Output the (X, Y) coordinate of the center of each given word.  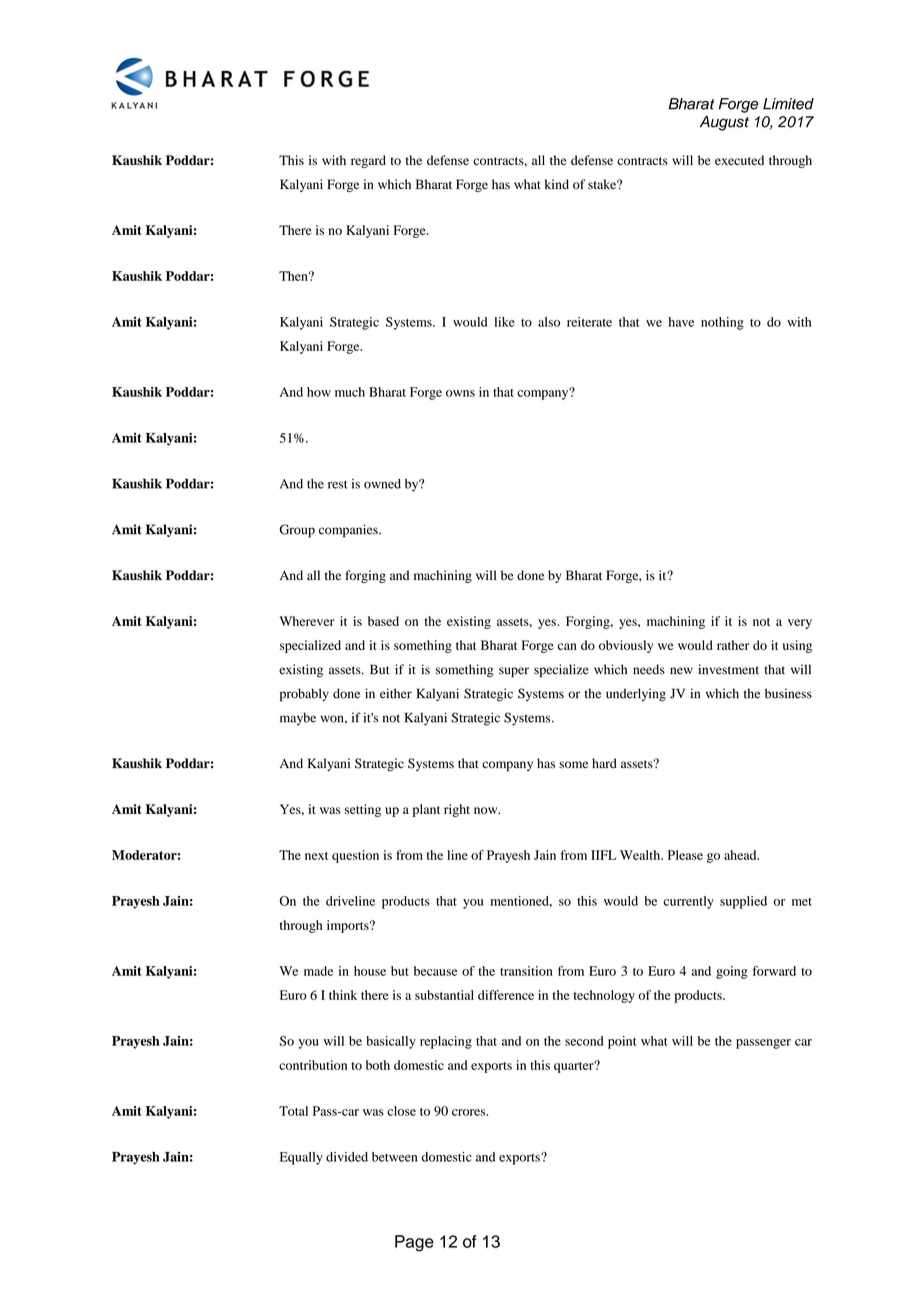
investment (728, 669)
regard (368, 161)
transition (526, 971)
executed (739, 160)
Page (414, 1243)
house (370, 971)
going (732, 972)
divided (347, 1157)
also (549, 322)
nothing (722, 323)
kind (557, 184)
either (396, 693)
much (350, 392)
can (567, 646)
